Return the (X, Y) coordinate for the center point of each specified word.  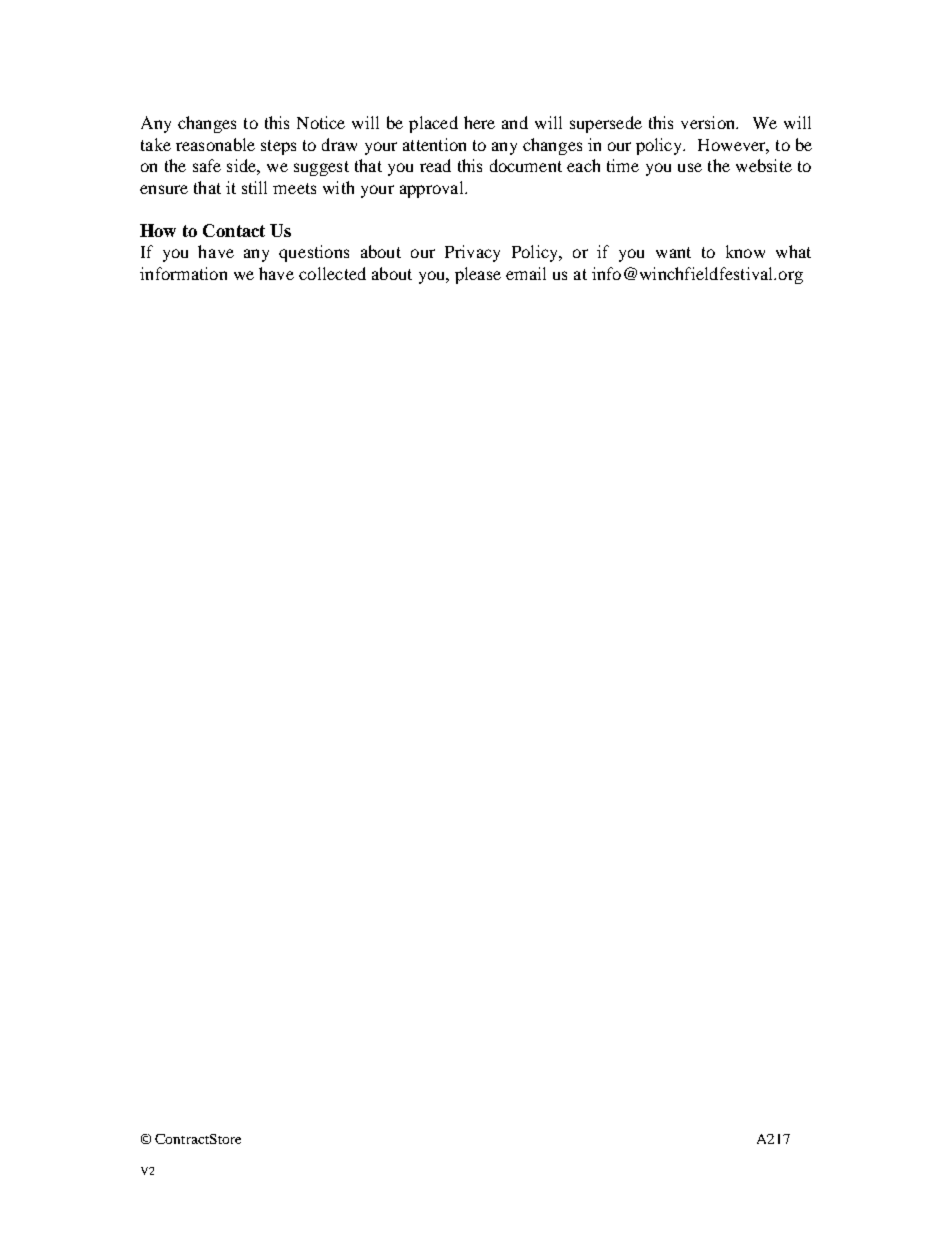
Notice (321, 122)
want (673, 252)
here (479, 122)
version (709, 122)
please (478, 275)
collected (332, 273)
